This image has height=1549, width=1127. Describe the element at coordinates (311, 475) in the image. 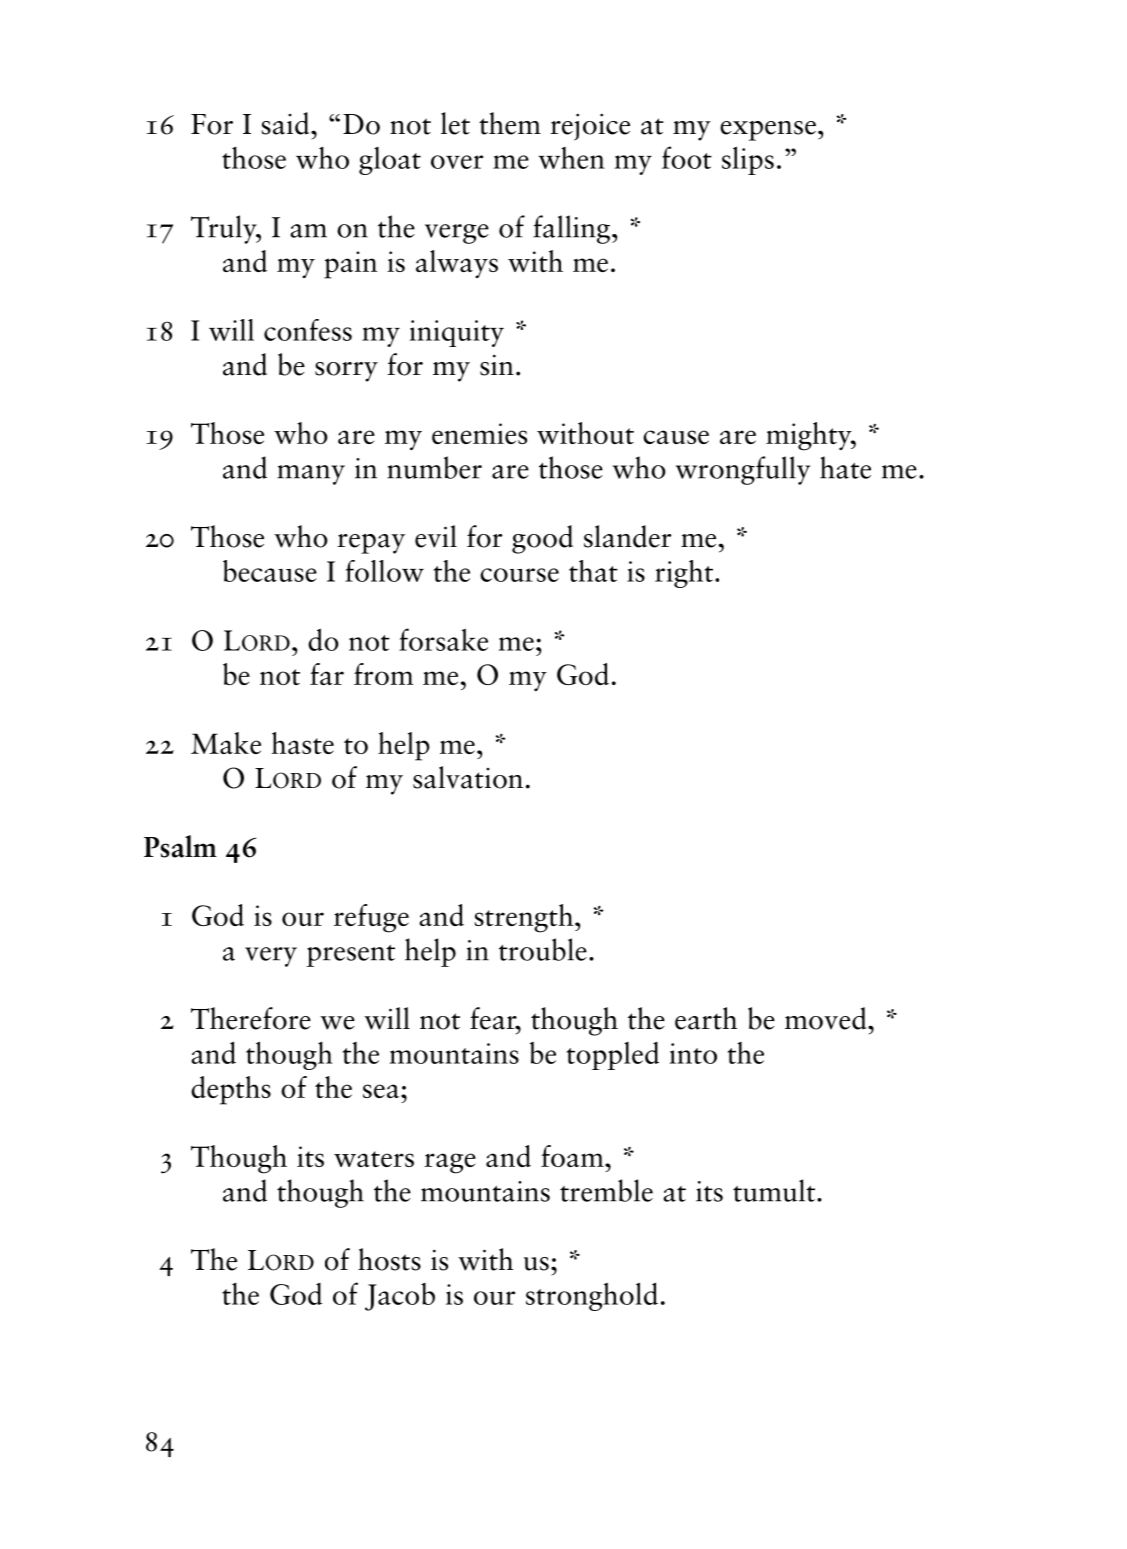

I see `many` at that location.
